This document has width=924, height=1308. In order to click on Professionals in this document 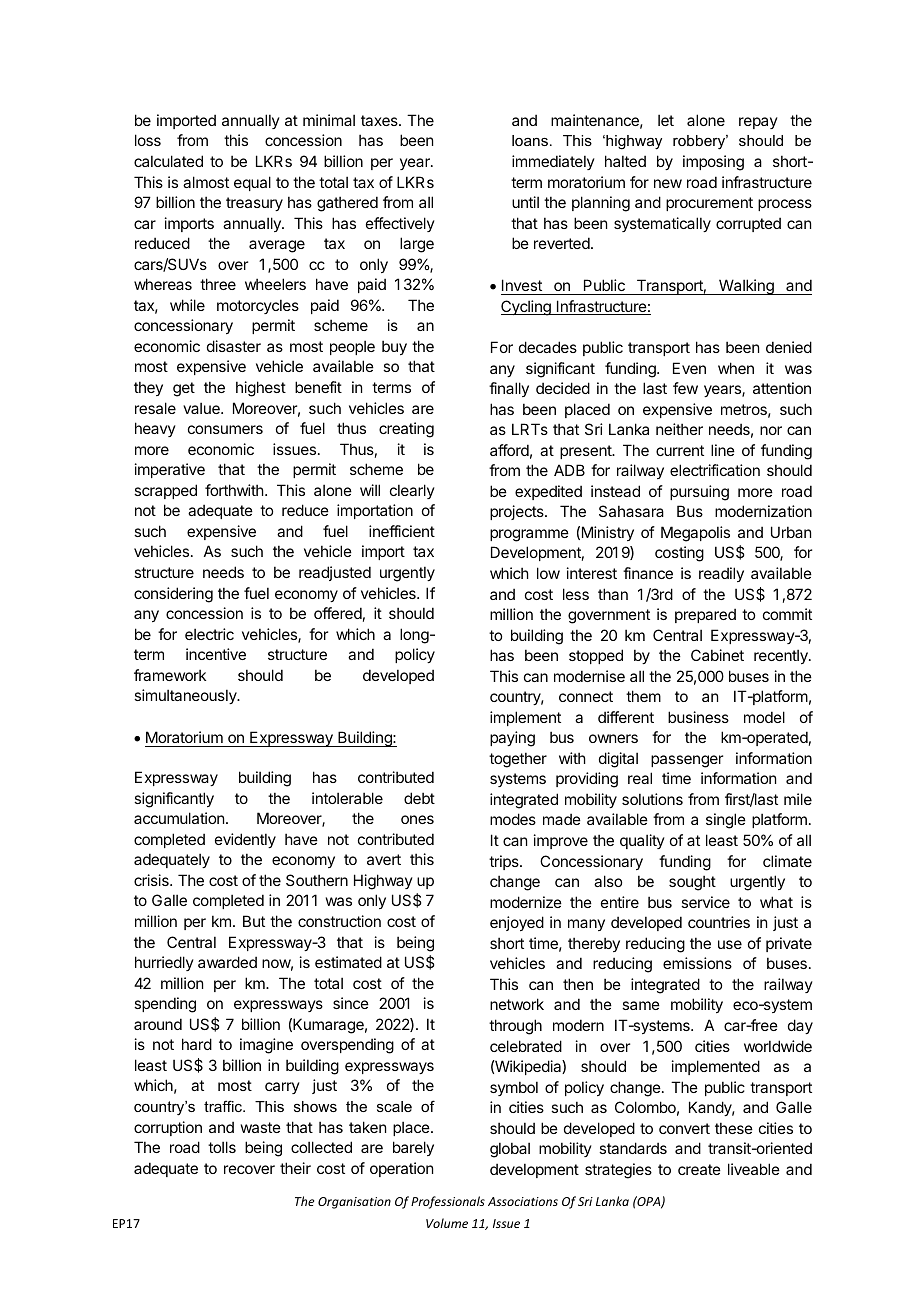, I will do `click(448, 1202)`.
